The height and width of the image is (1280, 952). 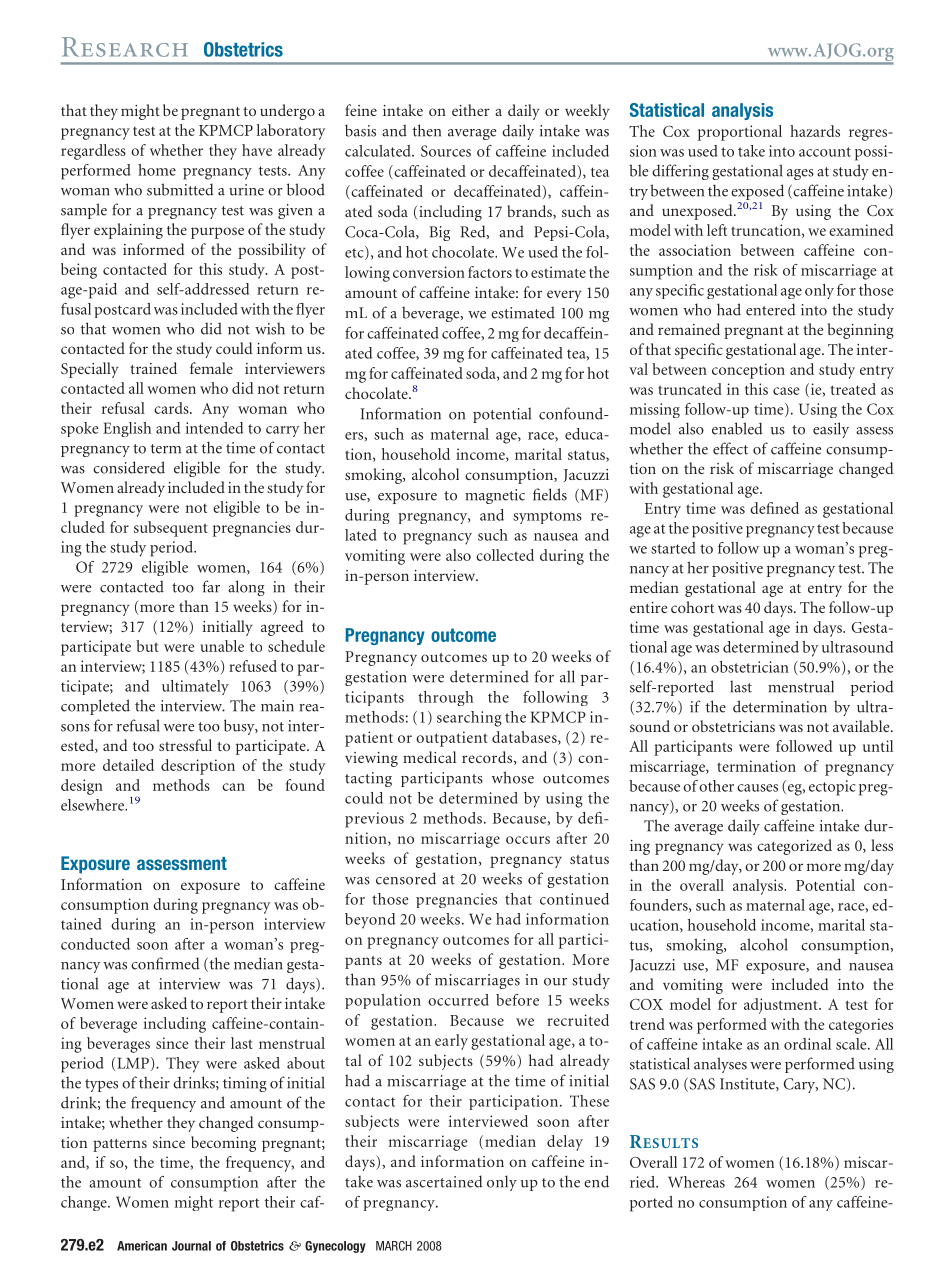 What do you see at coordinates (730, 448) in the image?
I see `effect` at bounding box center [730, 448].
